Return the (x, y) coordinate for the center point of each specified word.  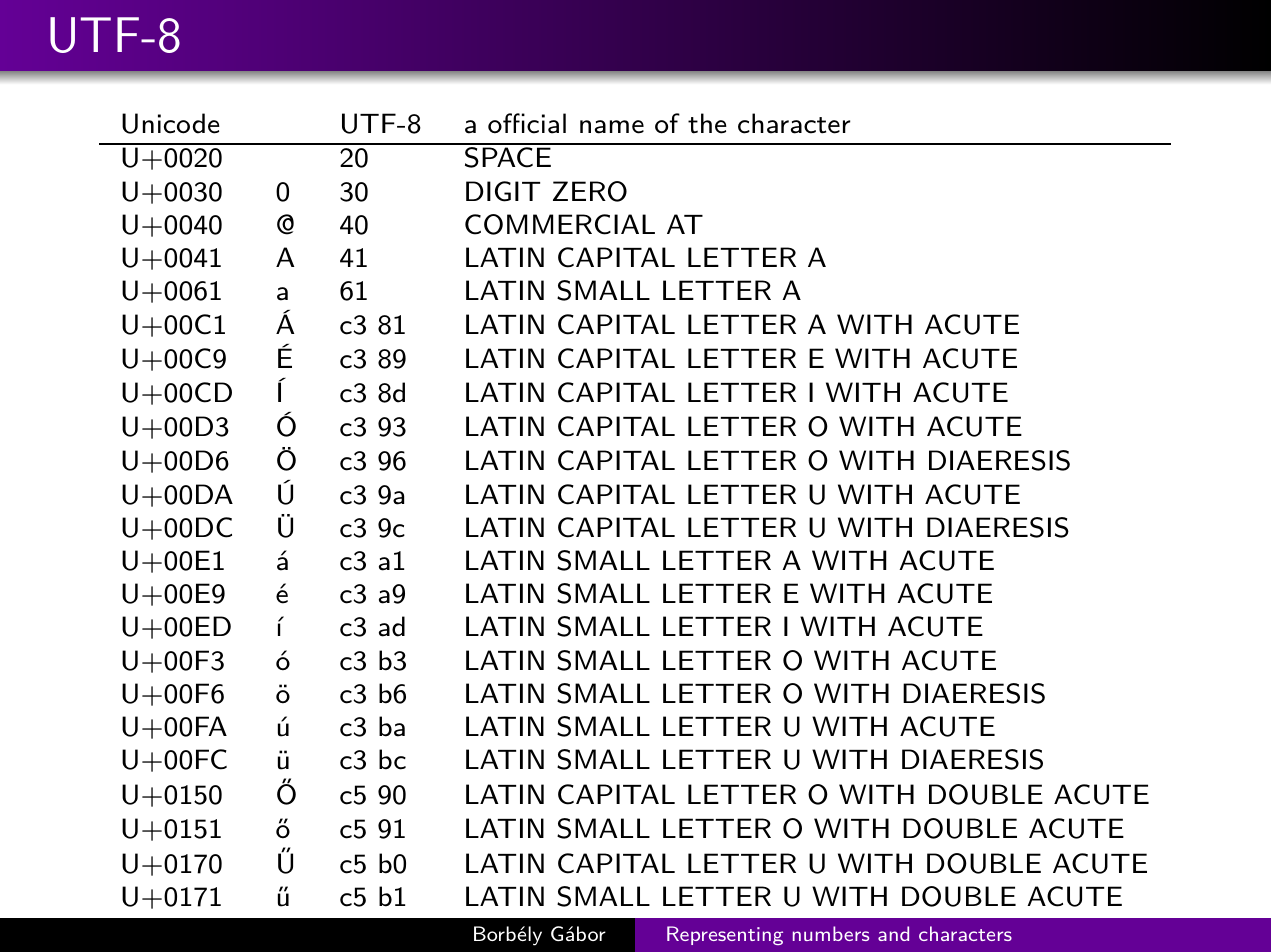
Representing (725, 935)
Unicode (171, 123)
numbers (831, 933)
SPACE (508, 157)
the (707, 123)
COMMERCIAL (560, 224)
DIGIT (503, 191)
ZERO (590, 191)
